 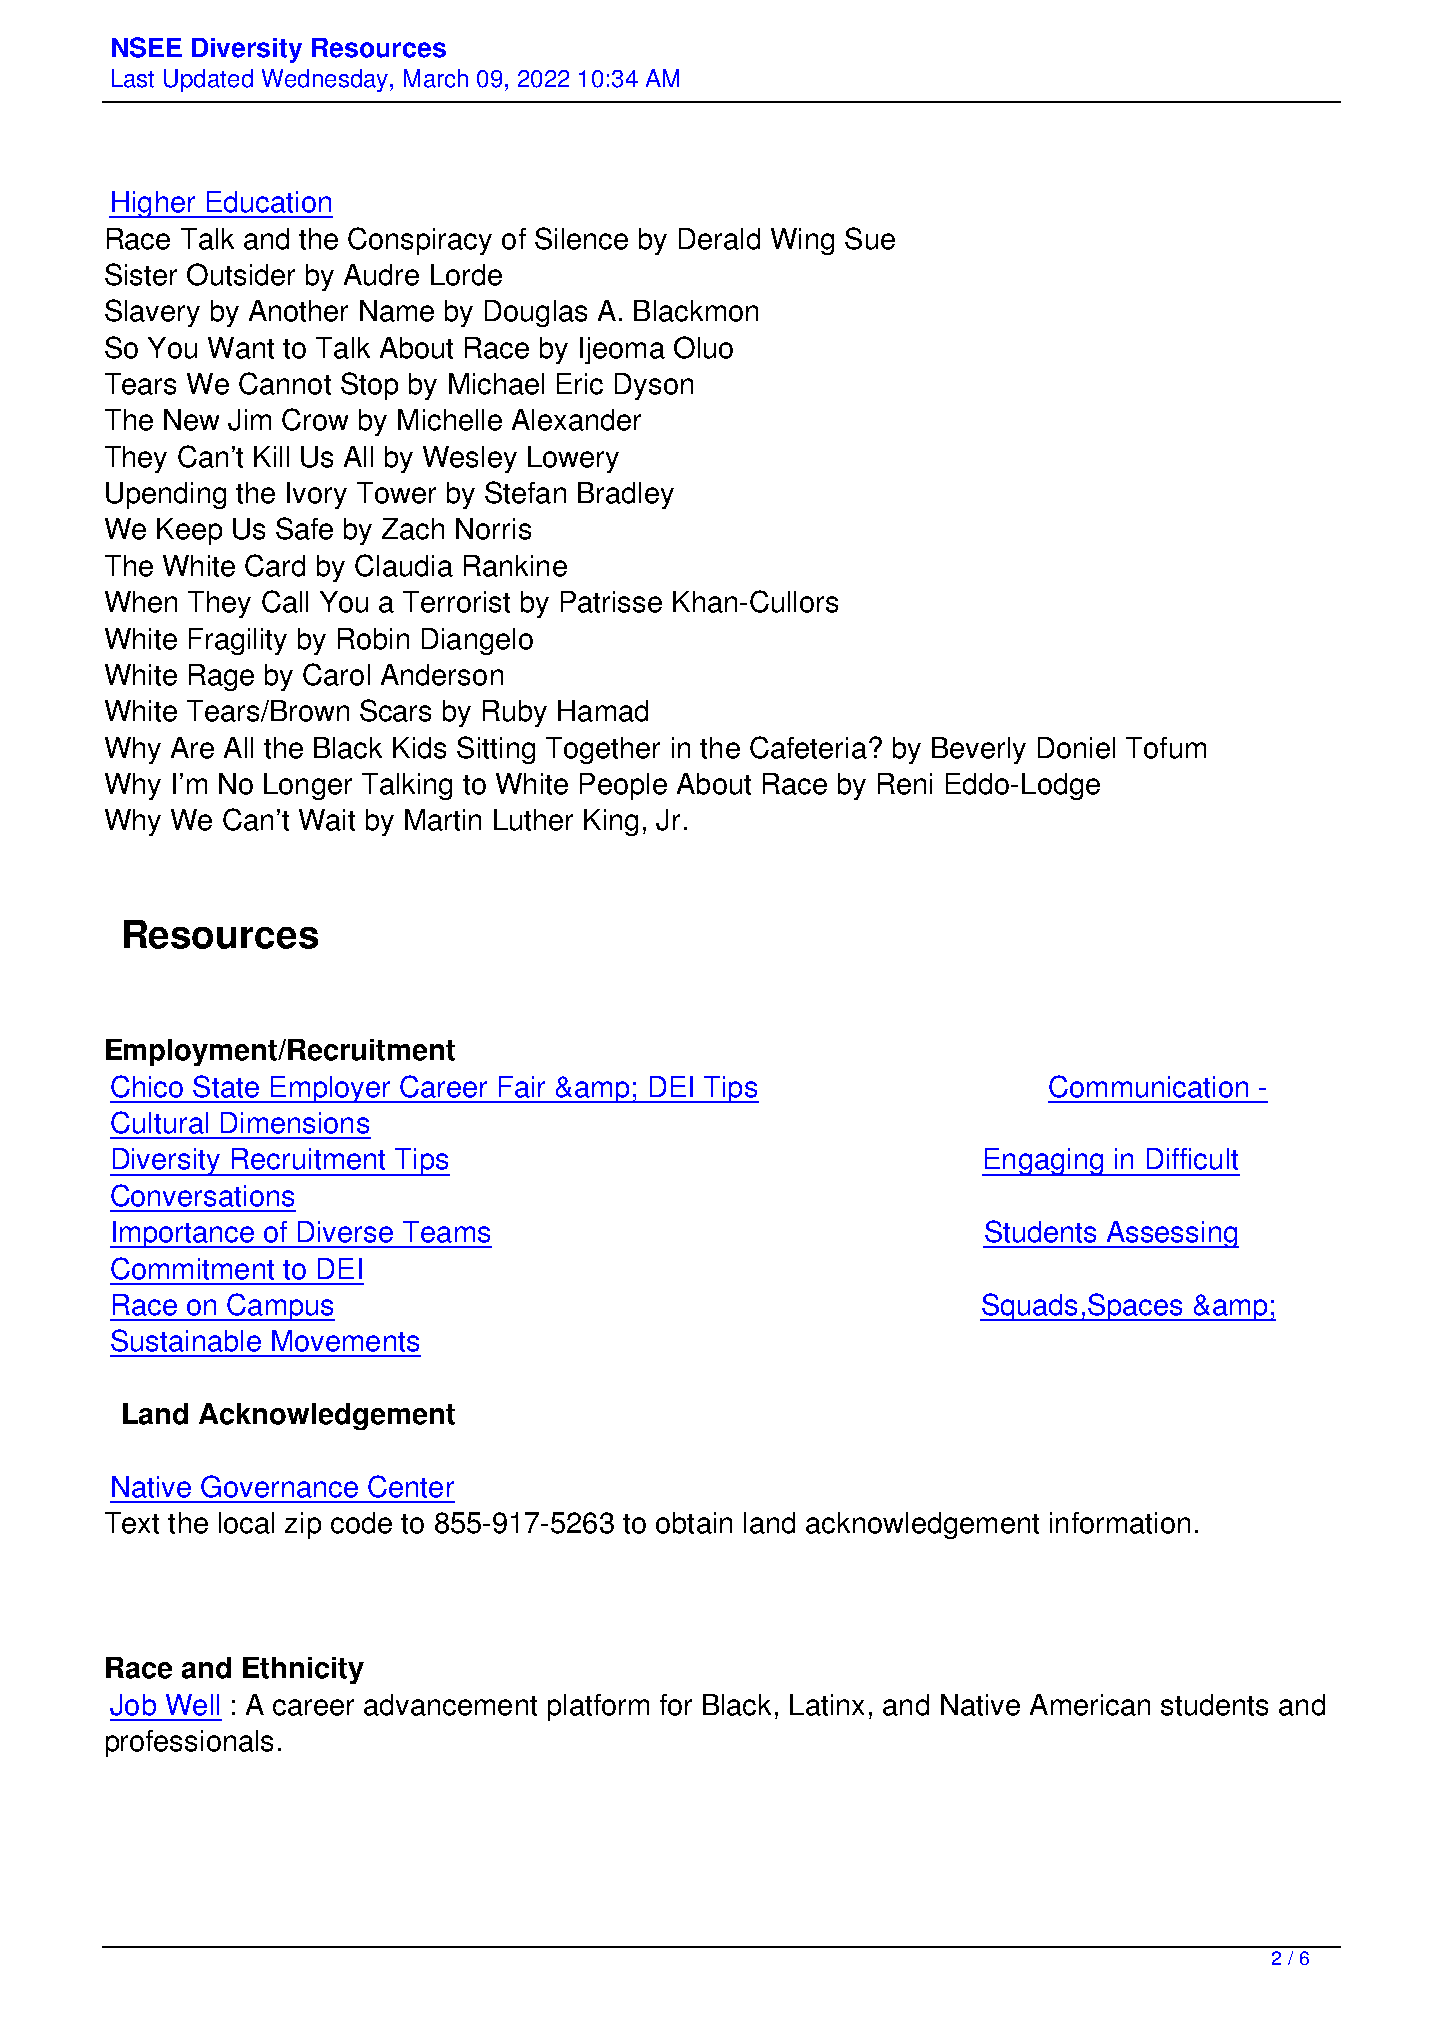 What do you see at coordinates (581, 238) in the document?
I see `Silence` at bounding box center [581, 238].
